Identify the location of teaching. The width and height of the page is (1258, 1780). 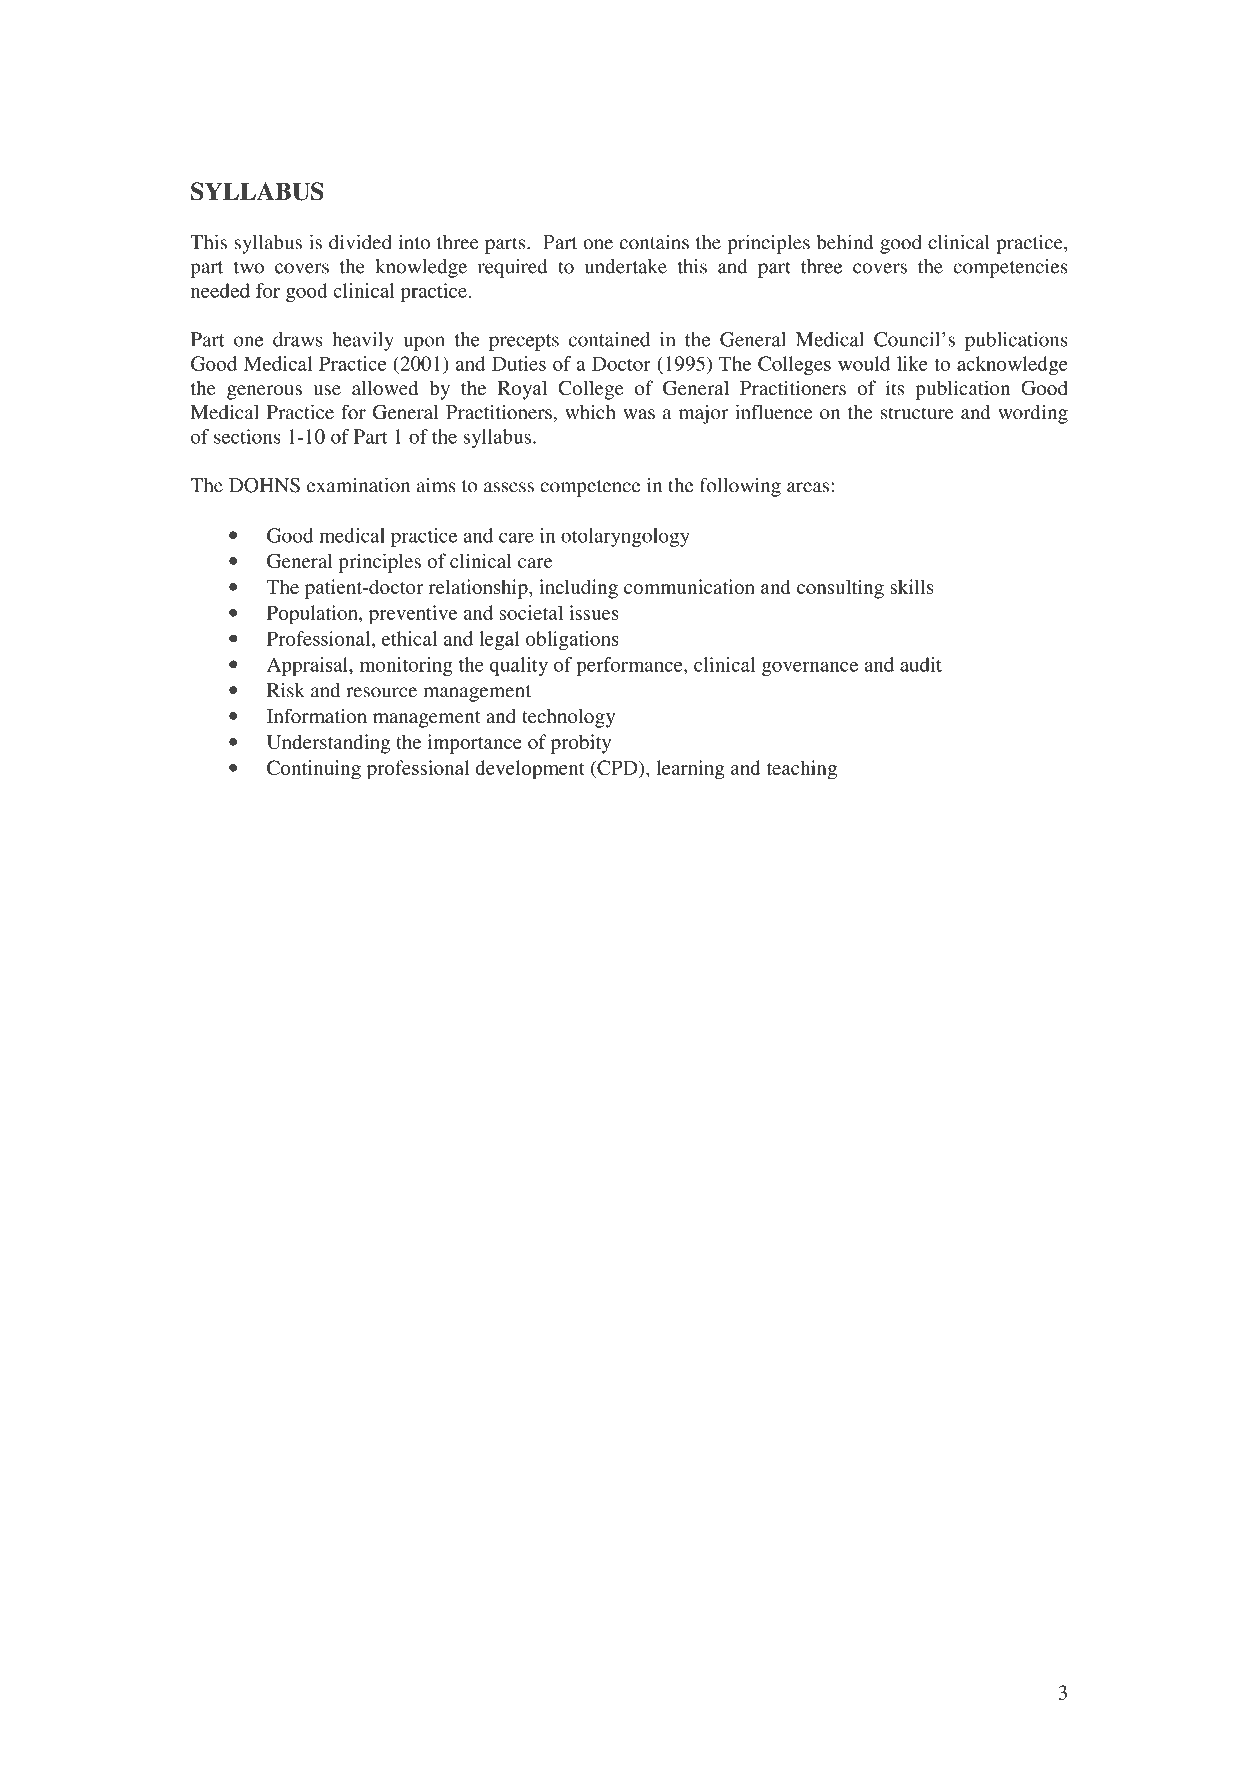
(801, 770).
